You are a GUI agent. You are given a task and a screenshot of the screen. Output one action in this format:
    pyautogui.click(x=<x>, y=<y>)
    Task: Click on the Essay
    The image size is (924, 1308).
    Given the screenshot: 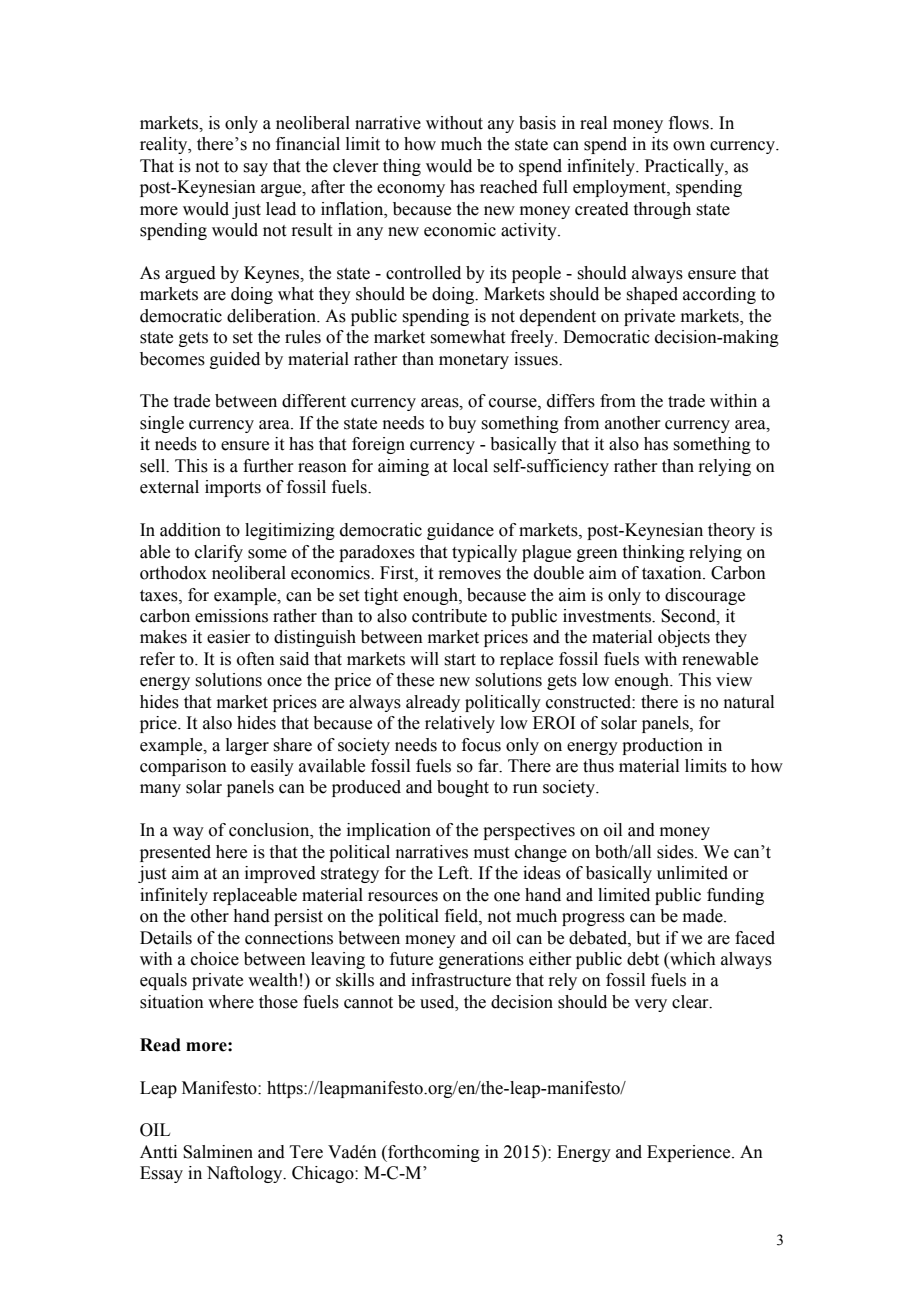 What is the action you would take?
    pyautogui.click(x=161, y=1174)
